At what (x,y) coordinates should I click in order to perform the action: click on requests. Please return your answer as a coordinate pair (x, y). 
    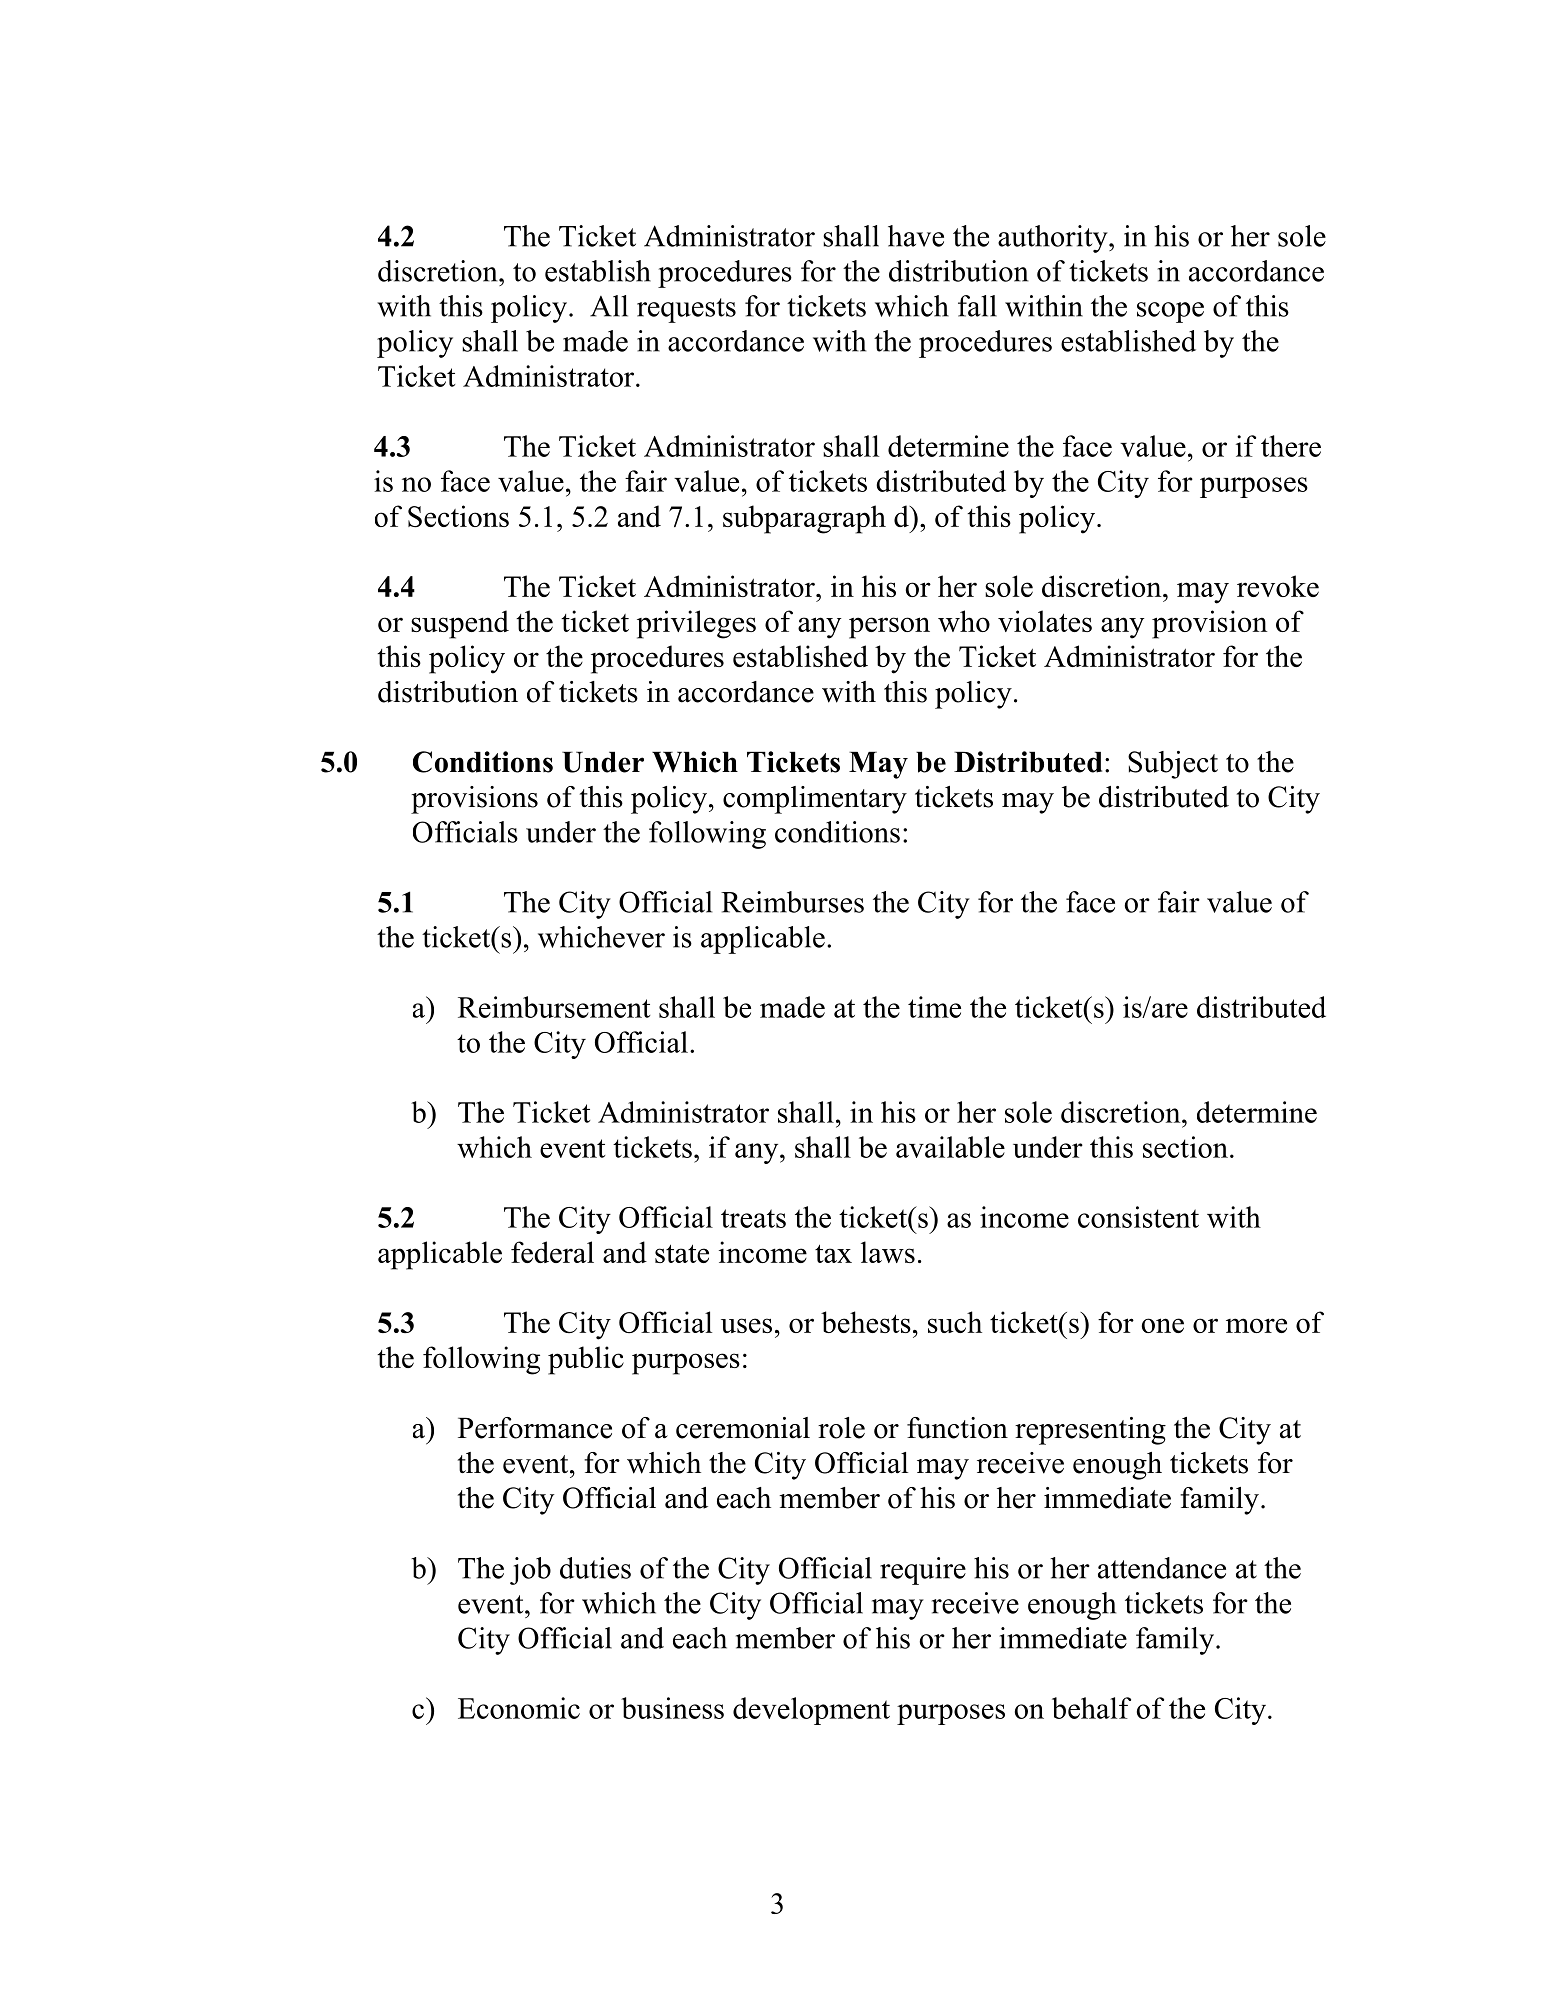
    Looking at the image, I should click on (686, 310).
